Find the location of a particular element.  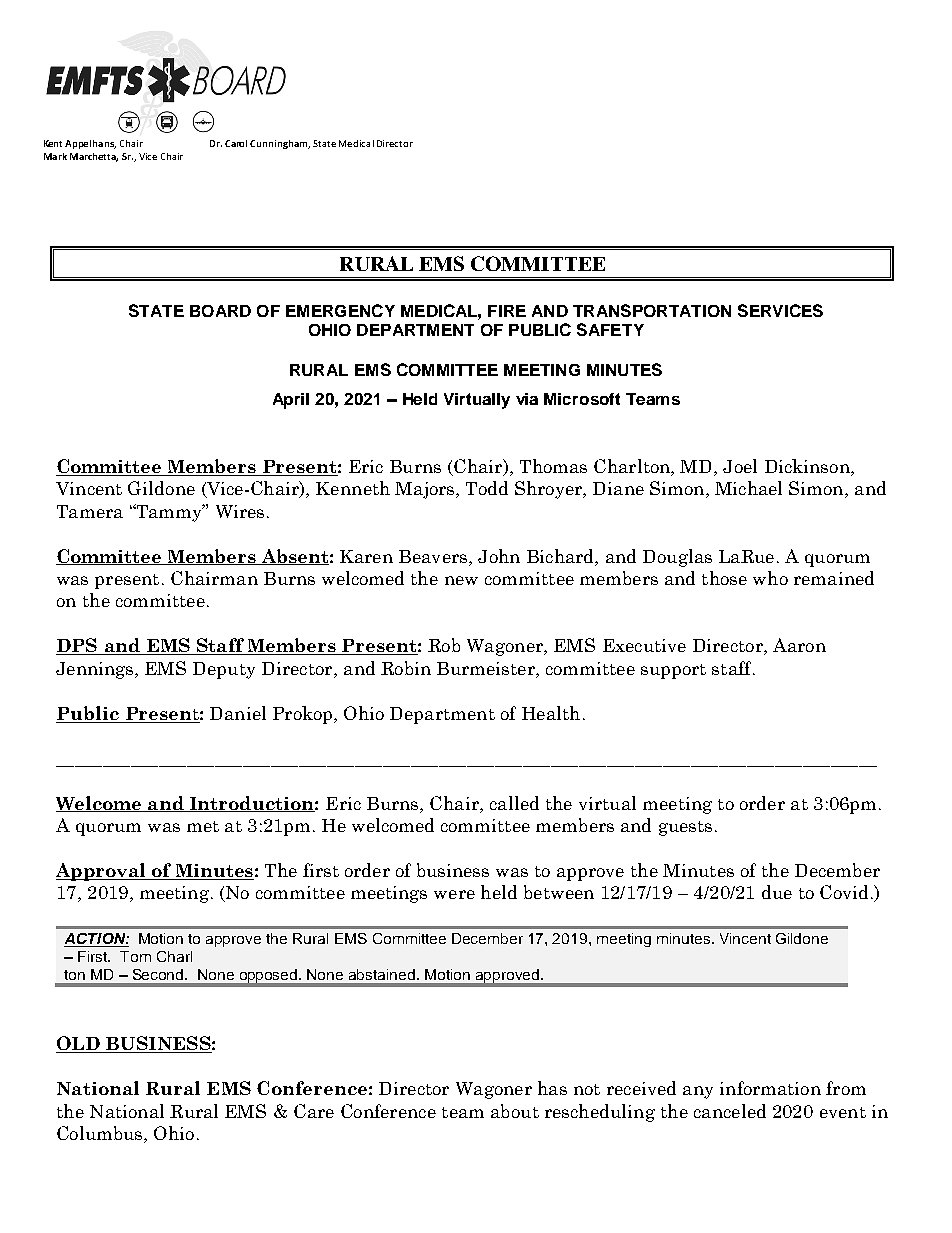

DPS is located at coordinates (78, 646).
